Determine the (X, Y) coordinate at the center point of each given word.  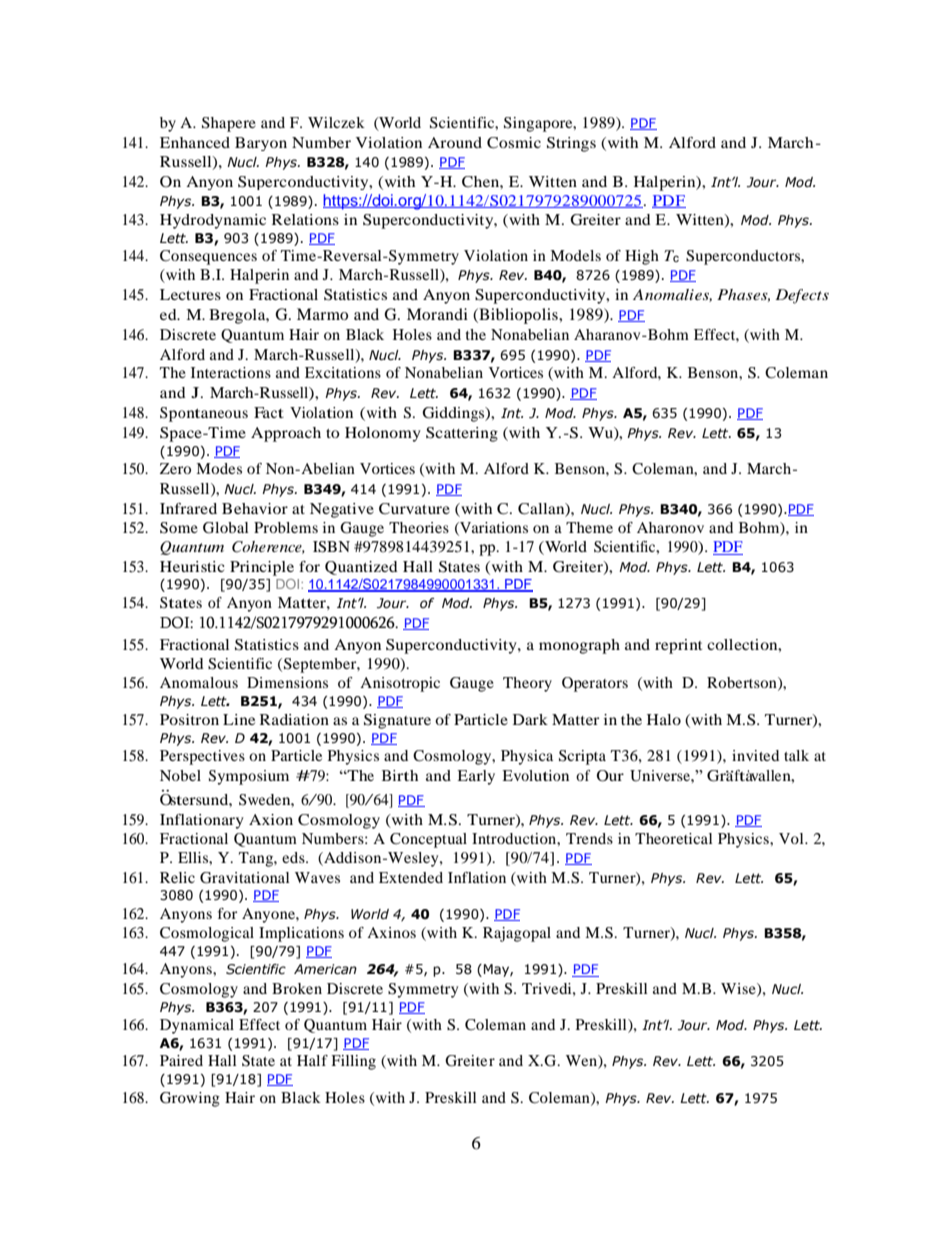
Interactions (231, 372)
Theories (419, 527)
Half (312, 1060)
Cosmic (514, 143)
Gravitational (245, 878)
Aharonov (670, 527)
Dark (530, 719)
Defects (802, 296)
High (642, 257)
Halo (664, 719)
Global (226, 528)
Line (239, 719)
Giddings (454, 414)
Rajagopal (517, 934)
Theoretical (674, 838)
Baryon (261, 144)
